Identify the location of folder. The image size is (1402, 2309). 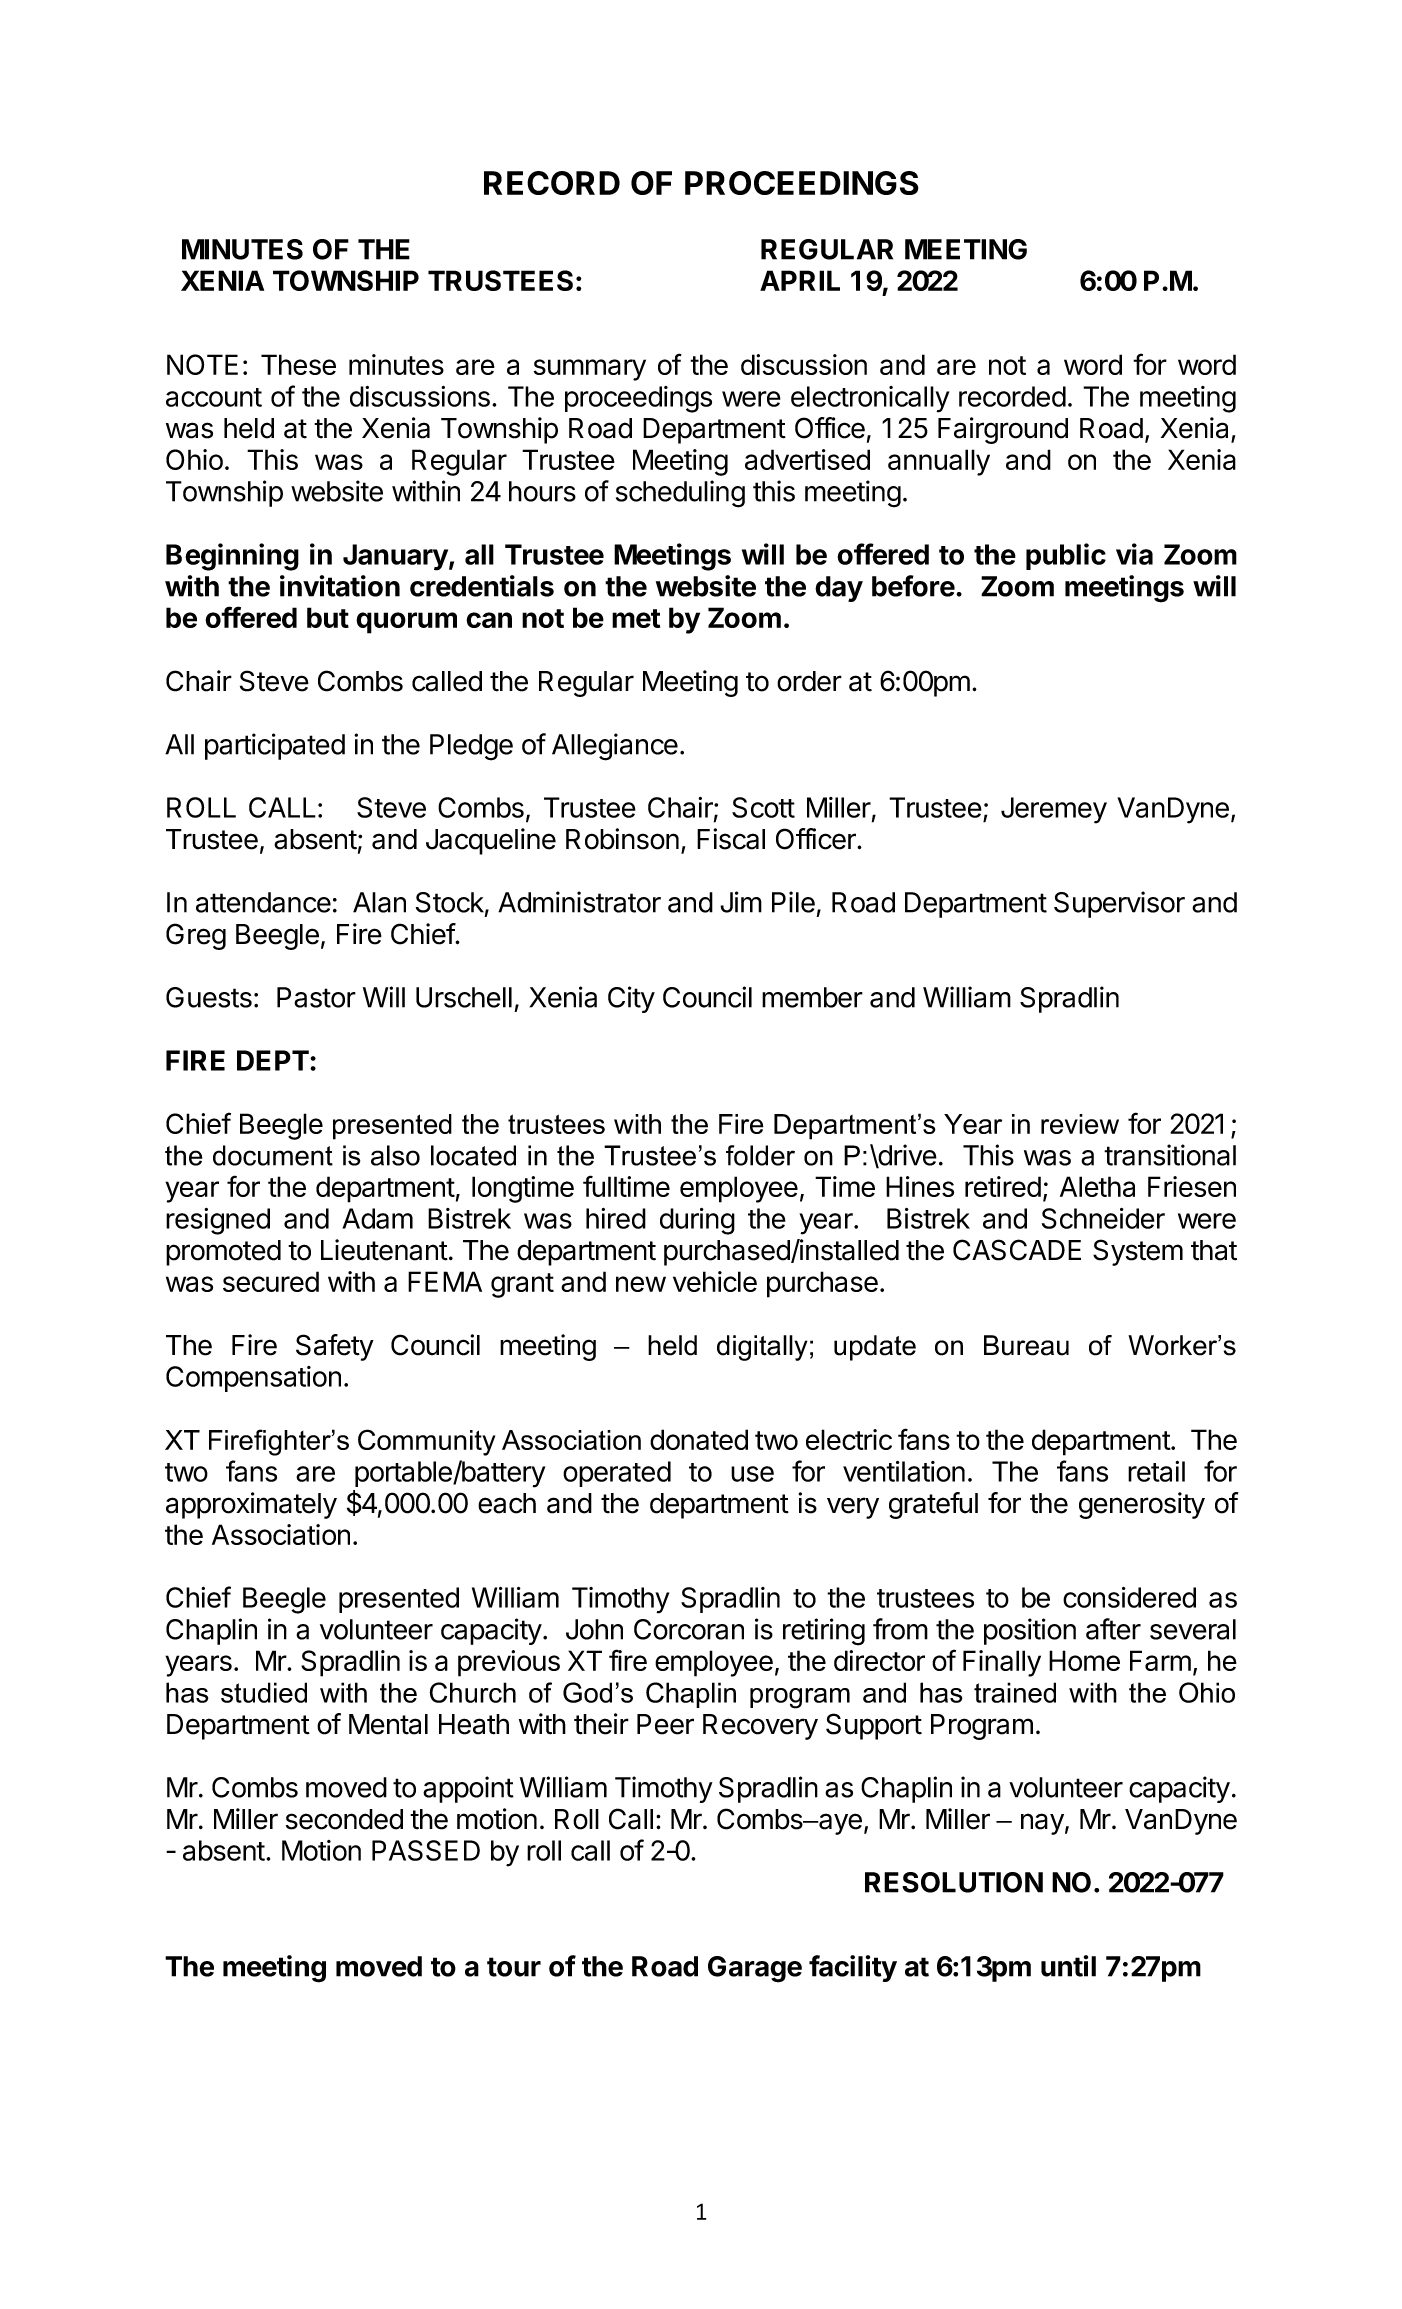
(760, 1155).
